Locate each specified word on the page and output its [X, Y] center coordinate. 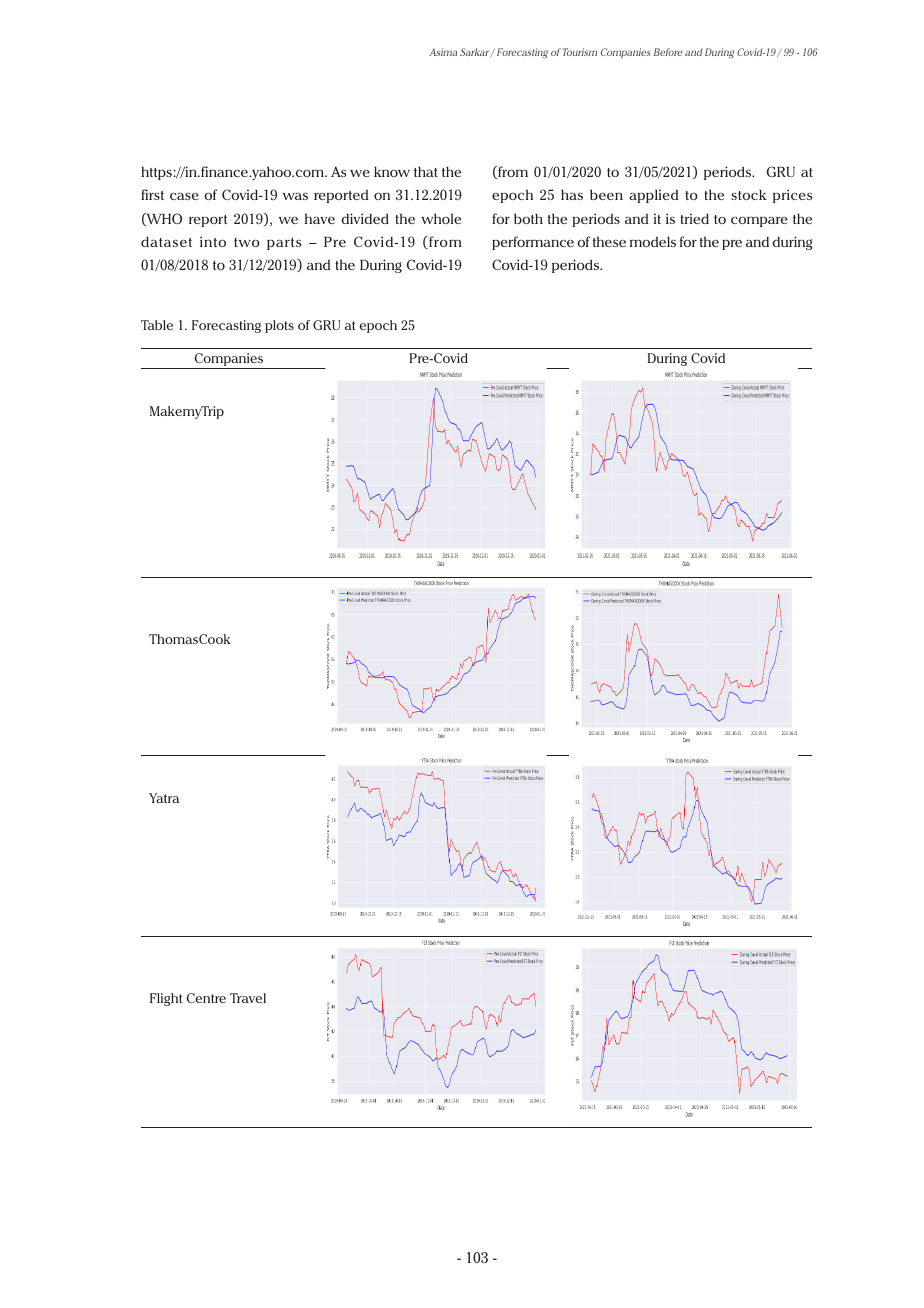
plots [279, 326]
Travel [248, 998]
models [653, 241]
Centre [206, 998]
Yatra [164, 798]
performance [533, 243]
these [609, 241]
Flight [166, 999]
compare [759, 221]
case [184, 196]
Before [668, 52]
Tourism [579, 52]
